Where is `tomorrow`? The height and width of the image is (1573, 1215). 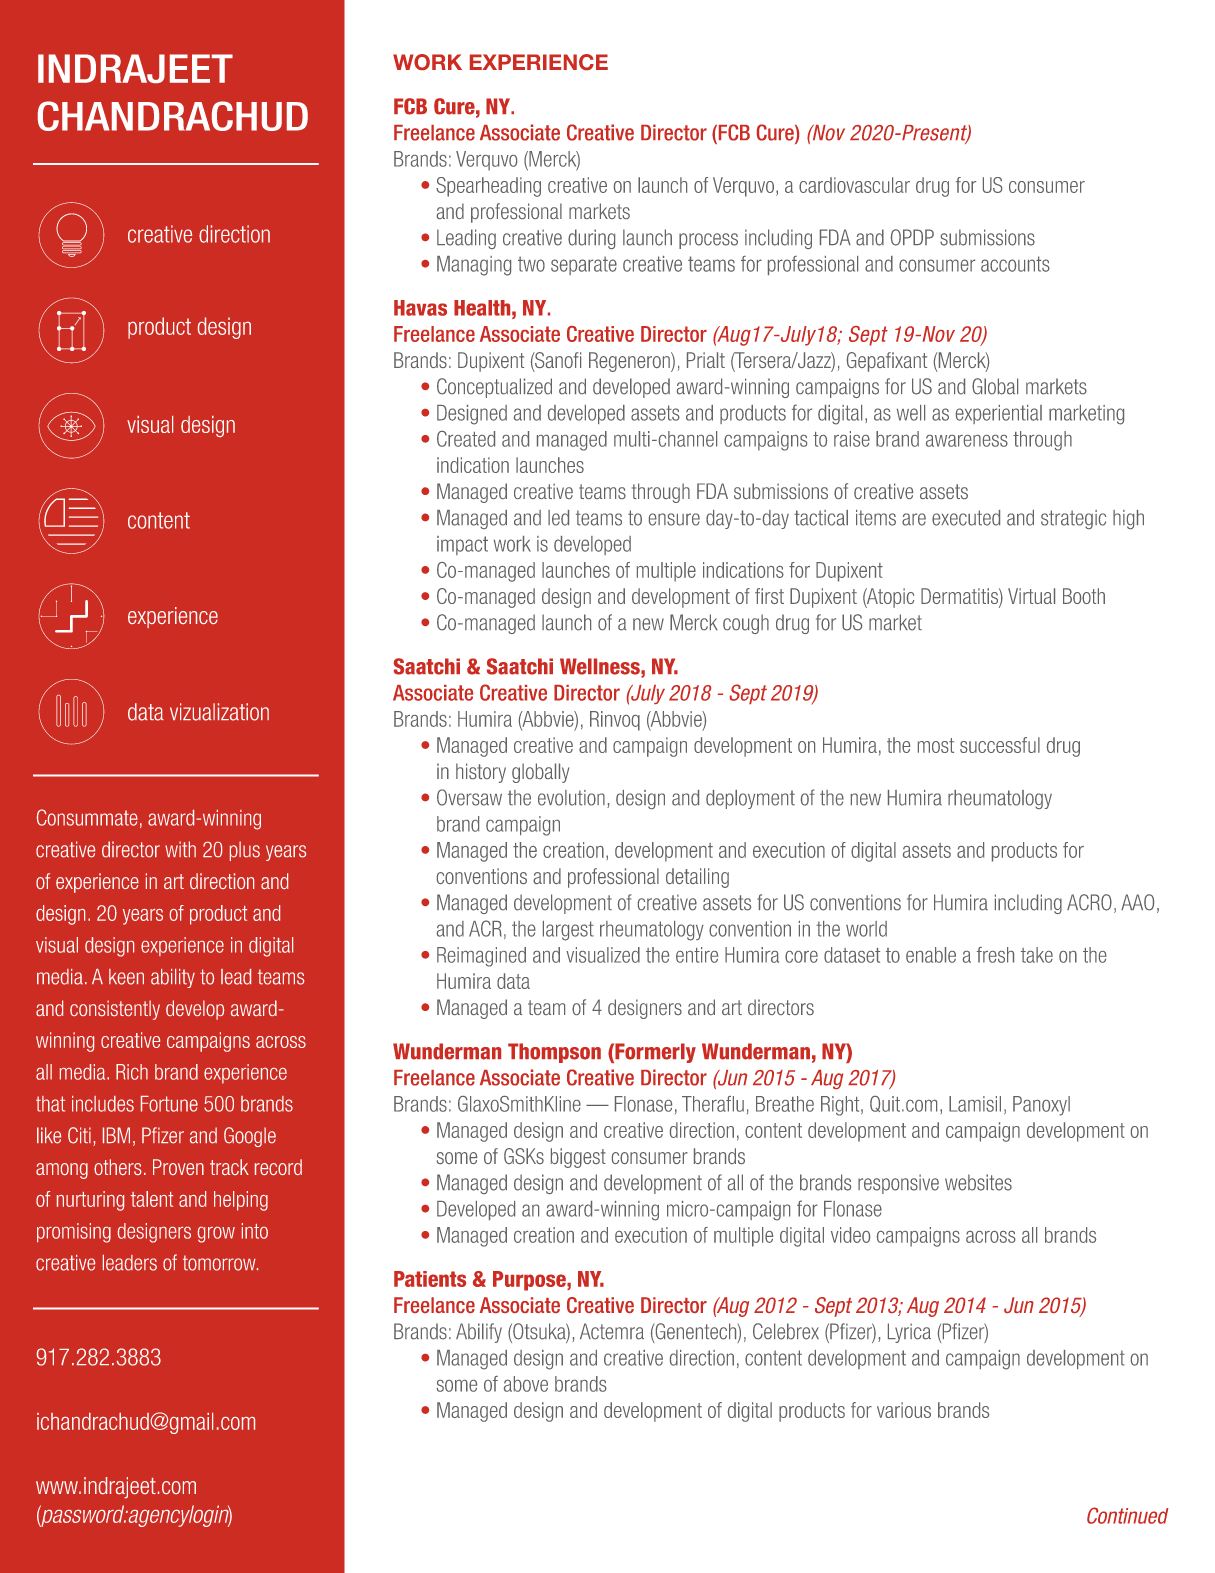
tomorrow is located at coordinates (220, 1263).
